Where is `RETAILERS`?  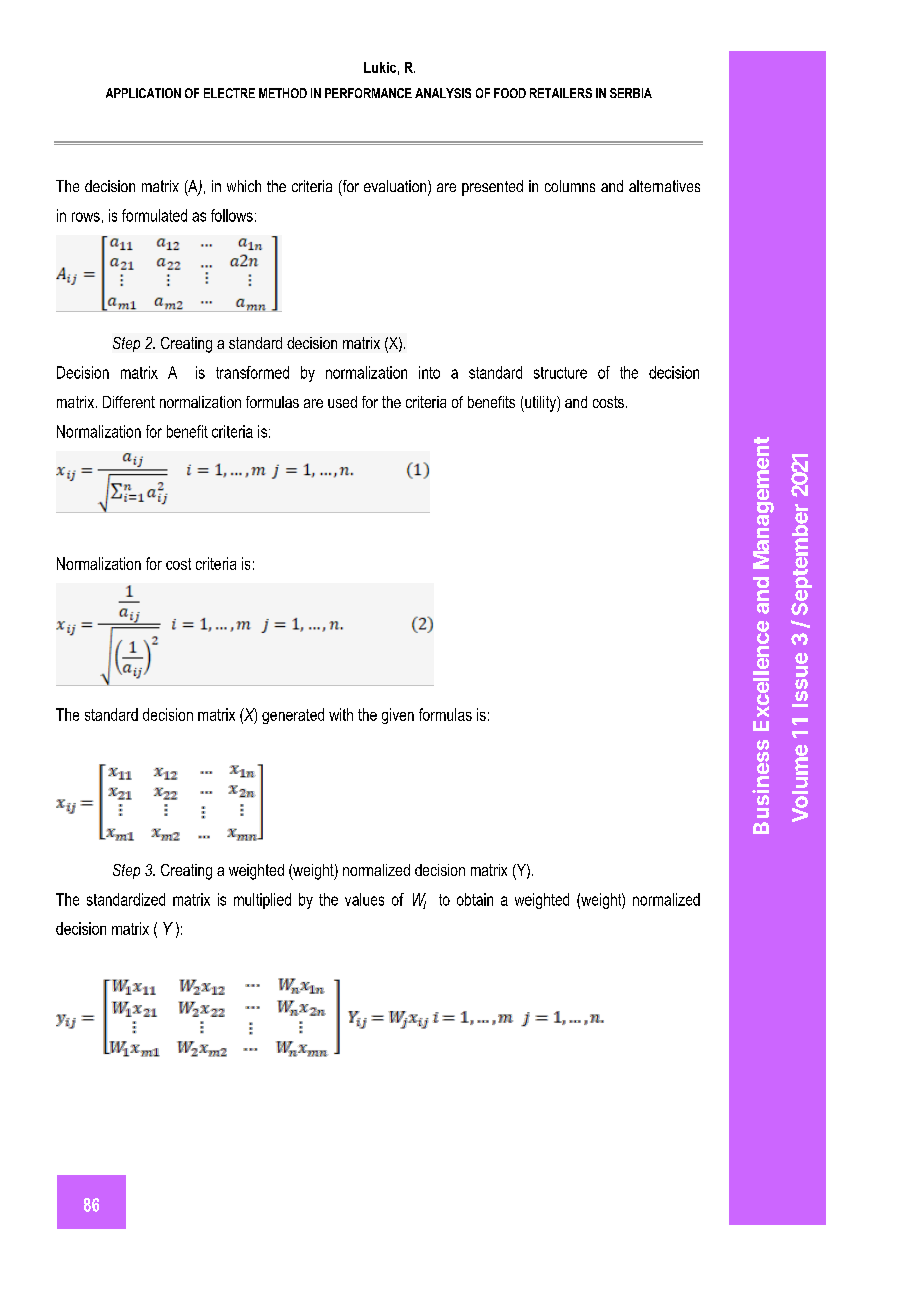 RETAILERS is located at coordinates (561, 93).
